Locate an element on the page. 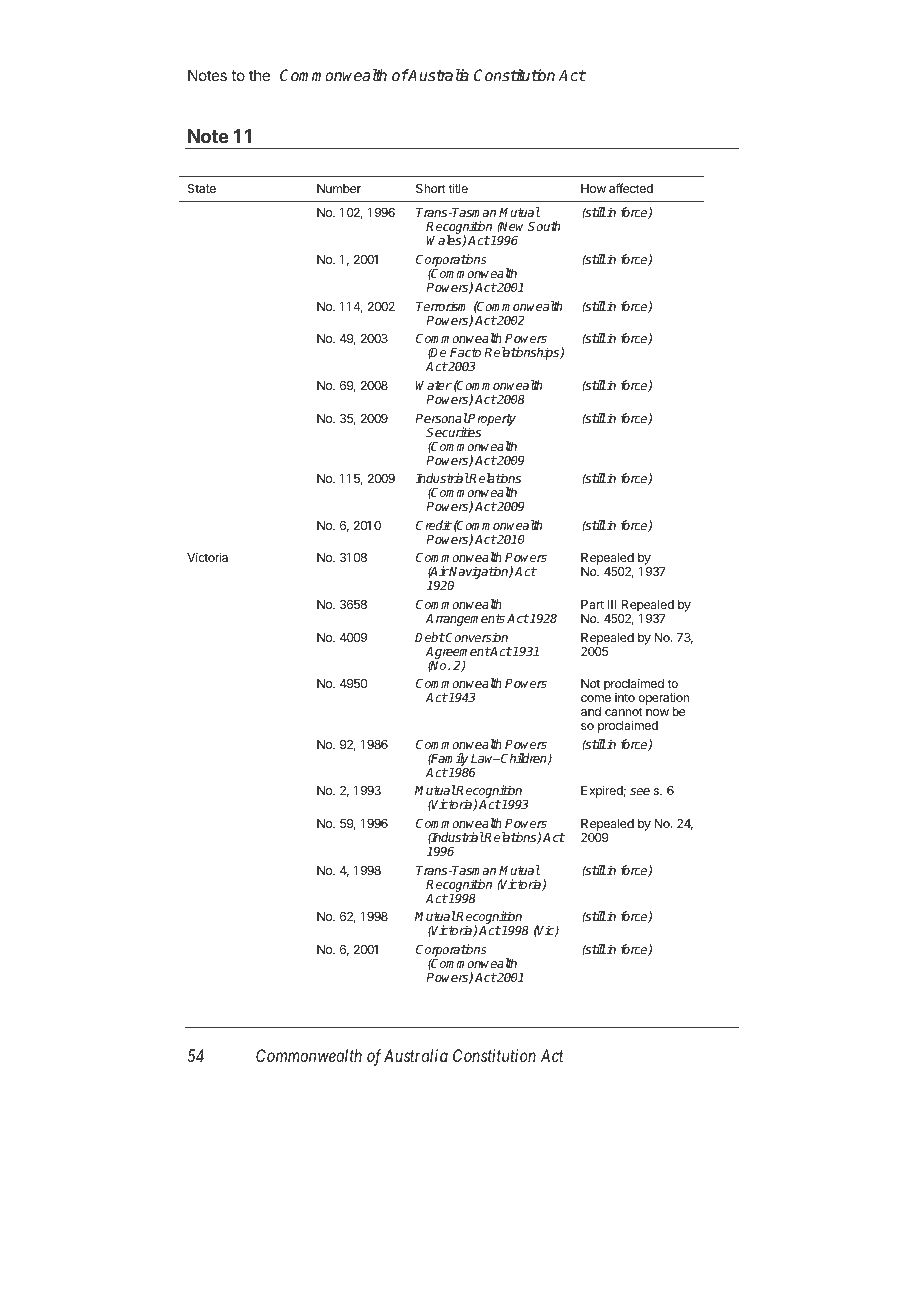 This document has height=1308, width=924. see is located at coordinates (640, 791).
